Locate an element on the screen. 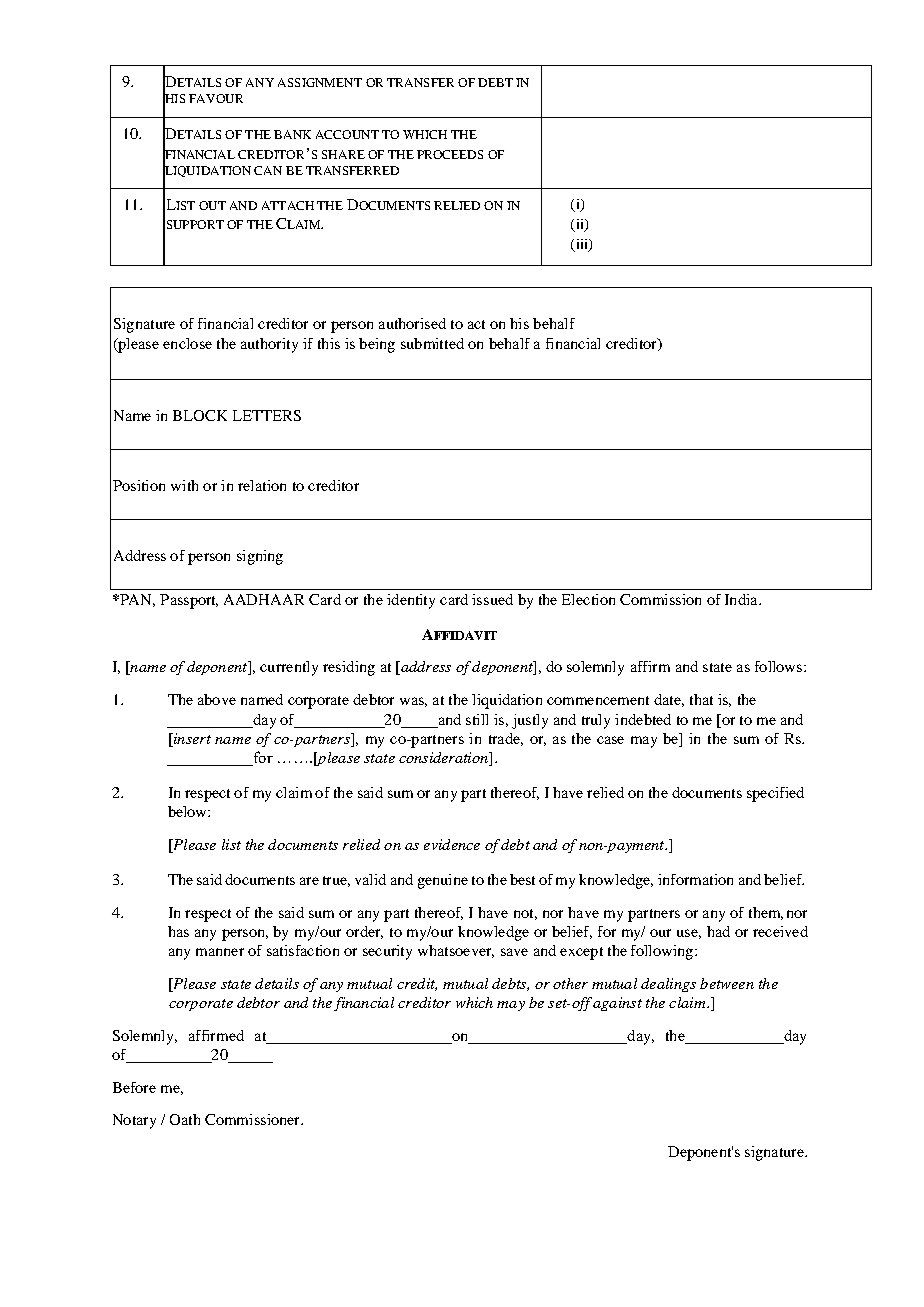 The width and height of the screenshot is (924, 1307). Oath is located at coordinates (185, 1119).
